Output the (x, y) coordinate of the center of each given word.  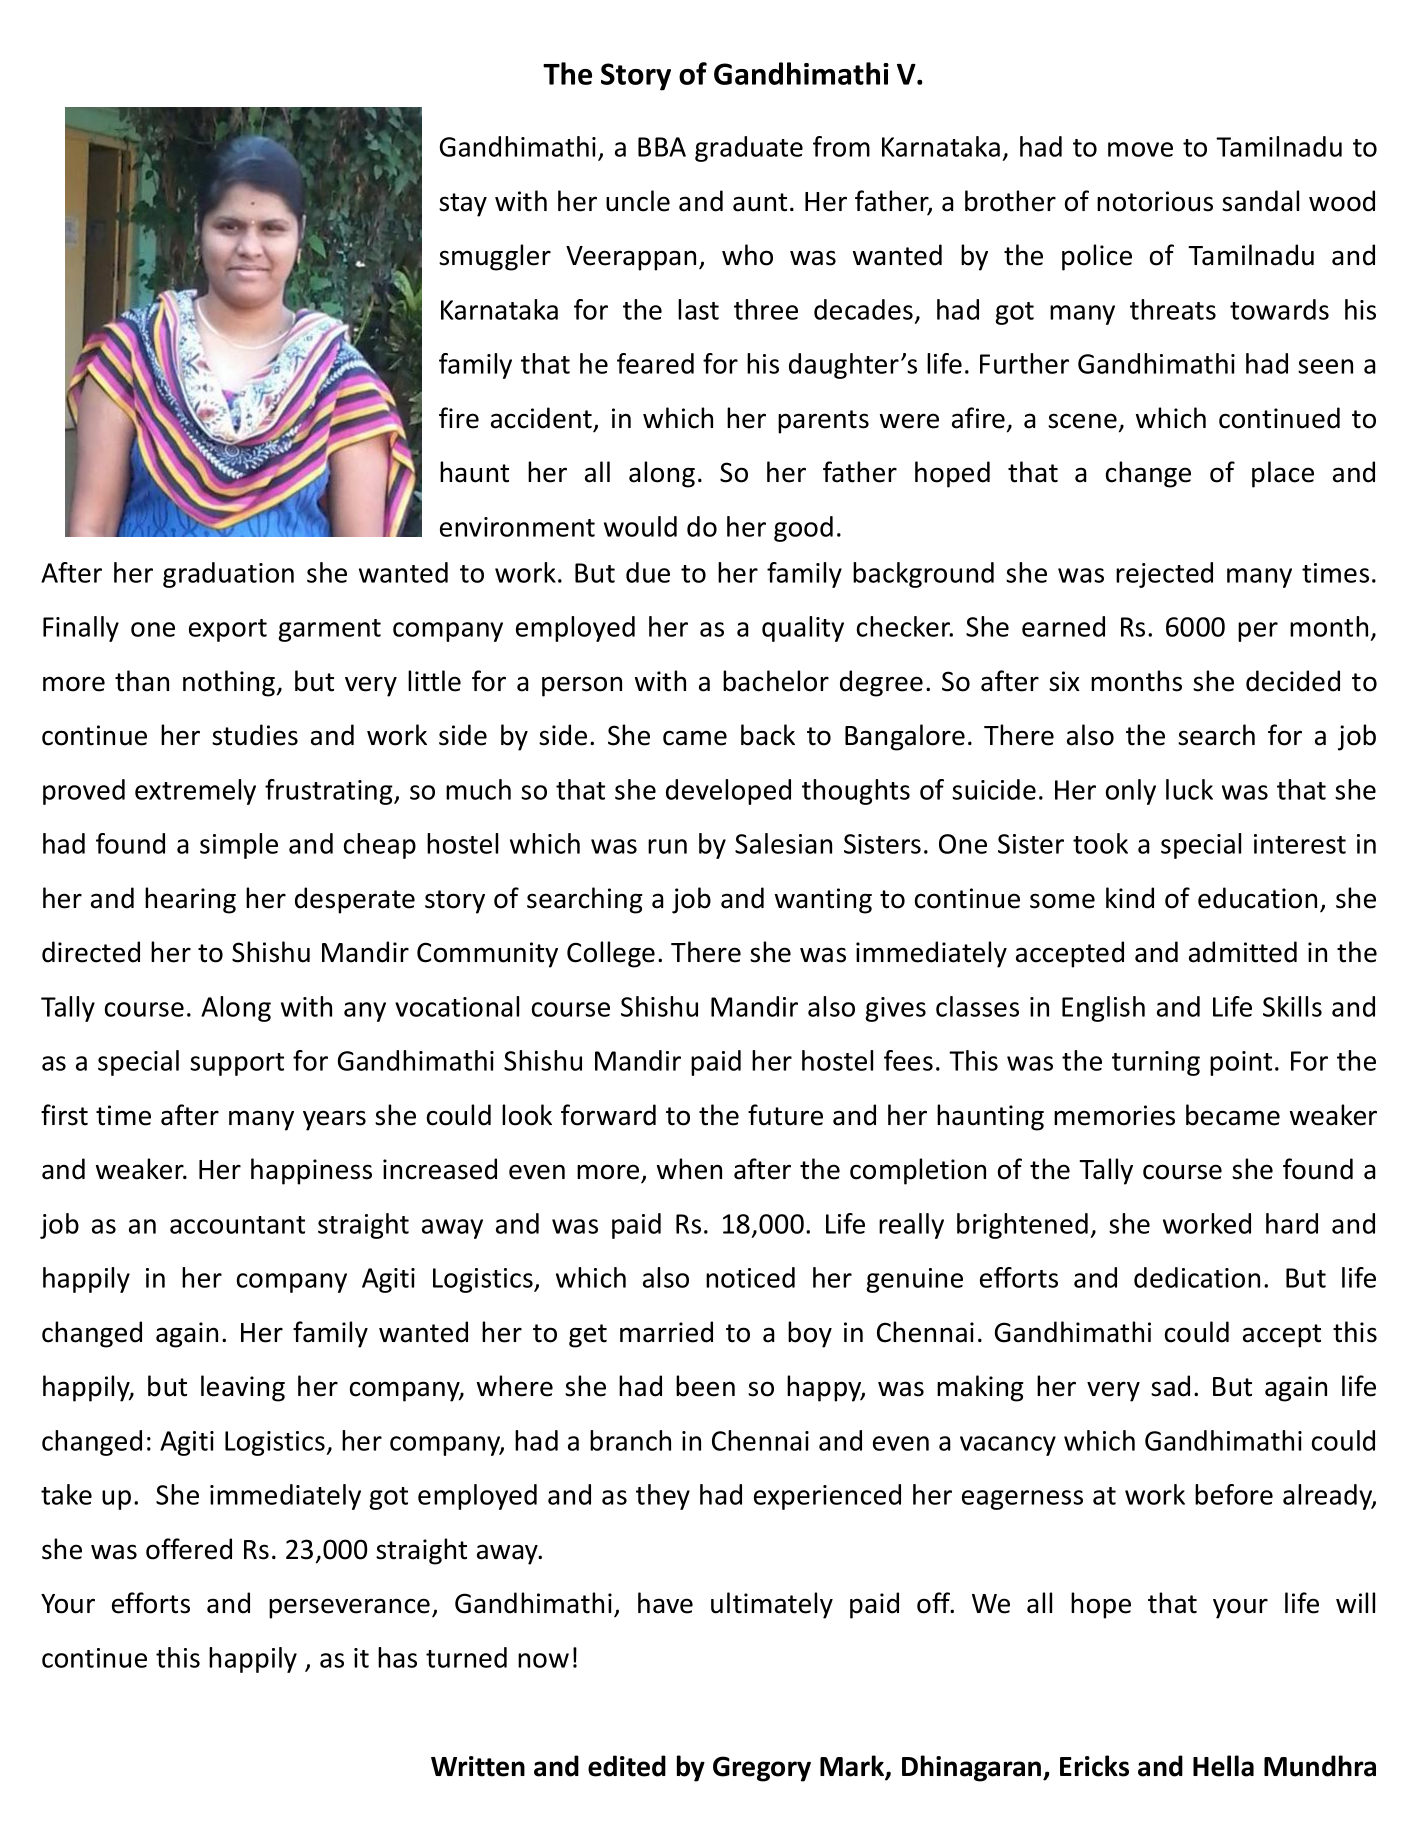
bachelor (776, 681)
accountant (237, 1225)
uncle (638, 201)
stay (463, 205)
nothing (230, 683)
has (397, 1657)
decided (1293, 681)
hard (1292, 1223)
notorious (1155, 201)
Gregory (762, 1769)
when (689, 1169)
